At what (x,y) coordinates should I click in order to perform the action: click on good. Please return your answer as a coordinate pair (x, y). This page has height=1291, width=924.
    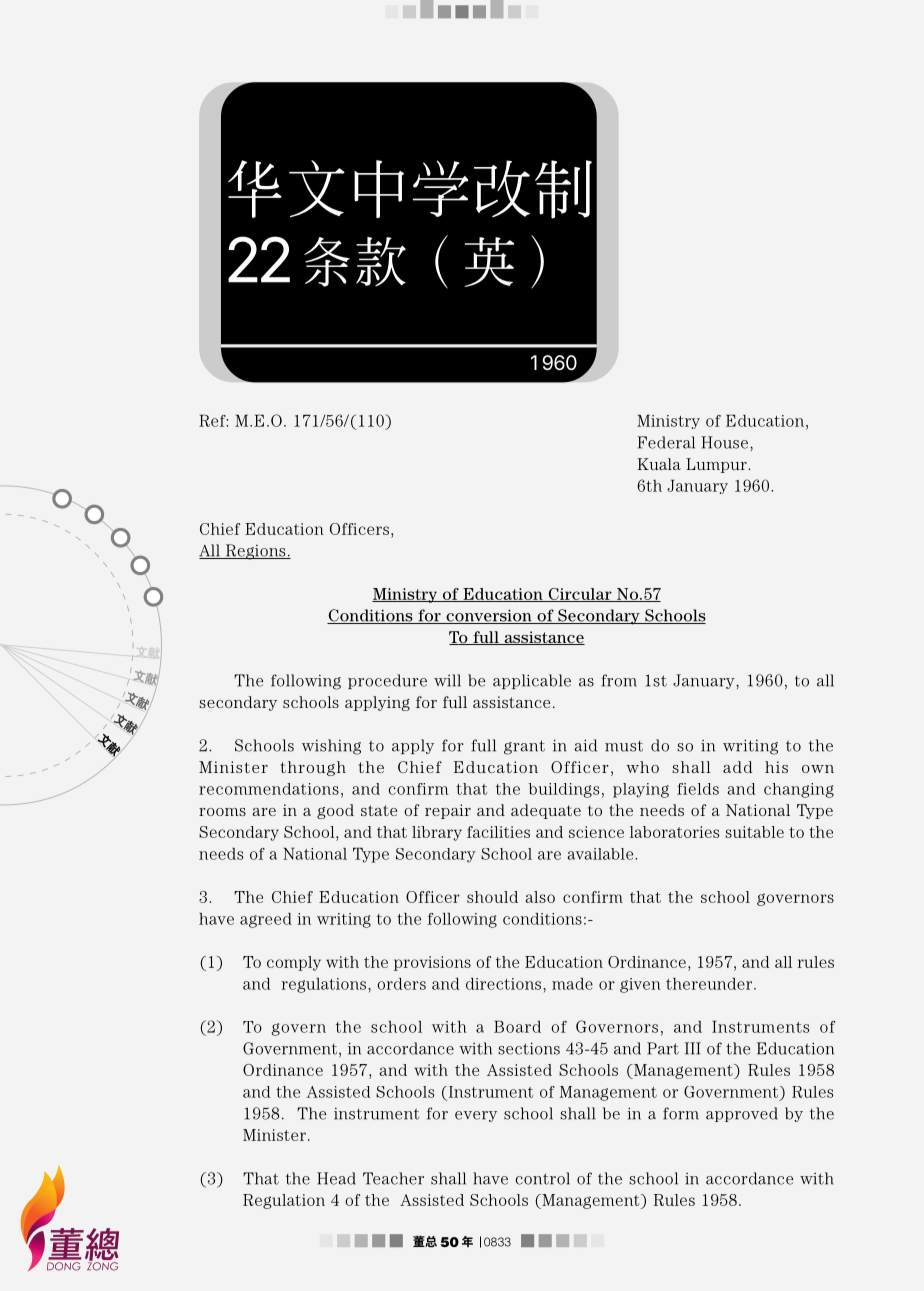
    Looking at the image, I should click on (335, 811).
